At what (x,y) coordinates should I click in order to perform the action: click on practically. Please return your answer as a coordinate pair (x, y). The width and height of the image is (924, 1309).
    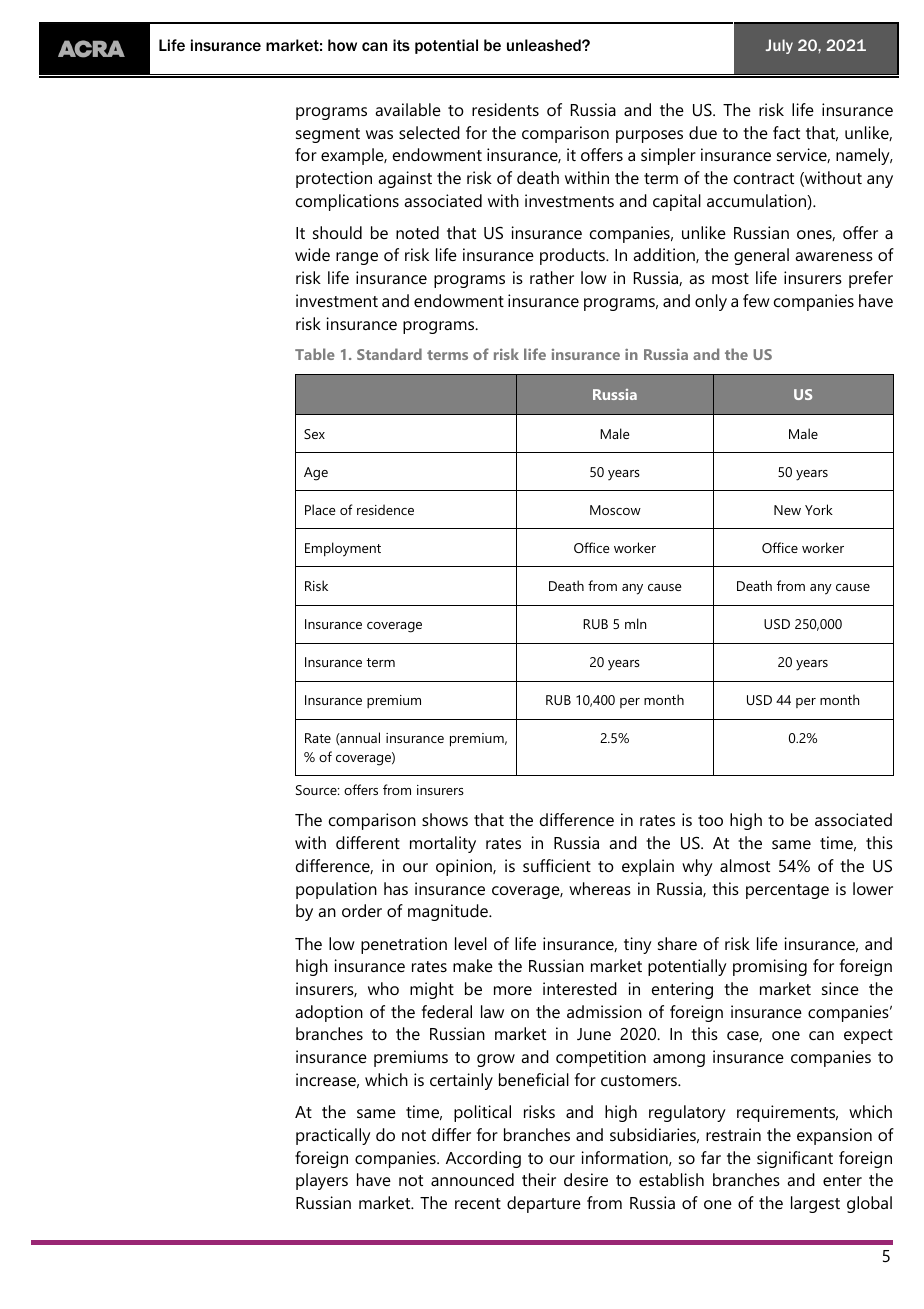
    Looking at the image, I should click on (333, 1136).
